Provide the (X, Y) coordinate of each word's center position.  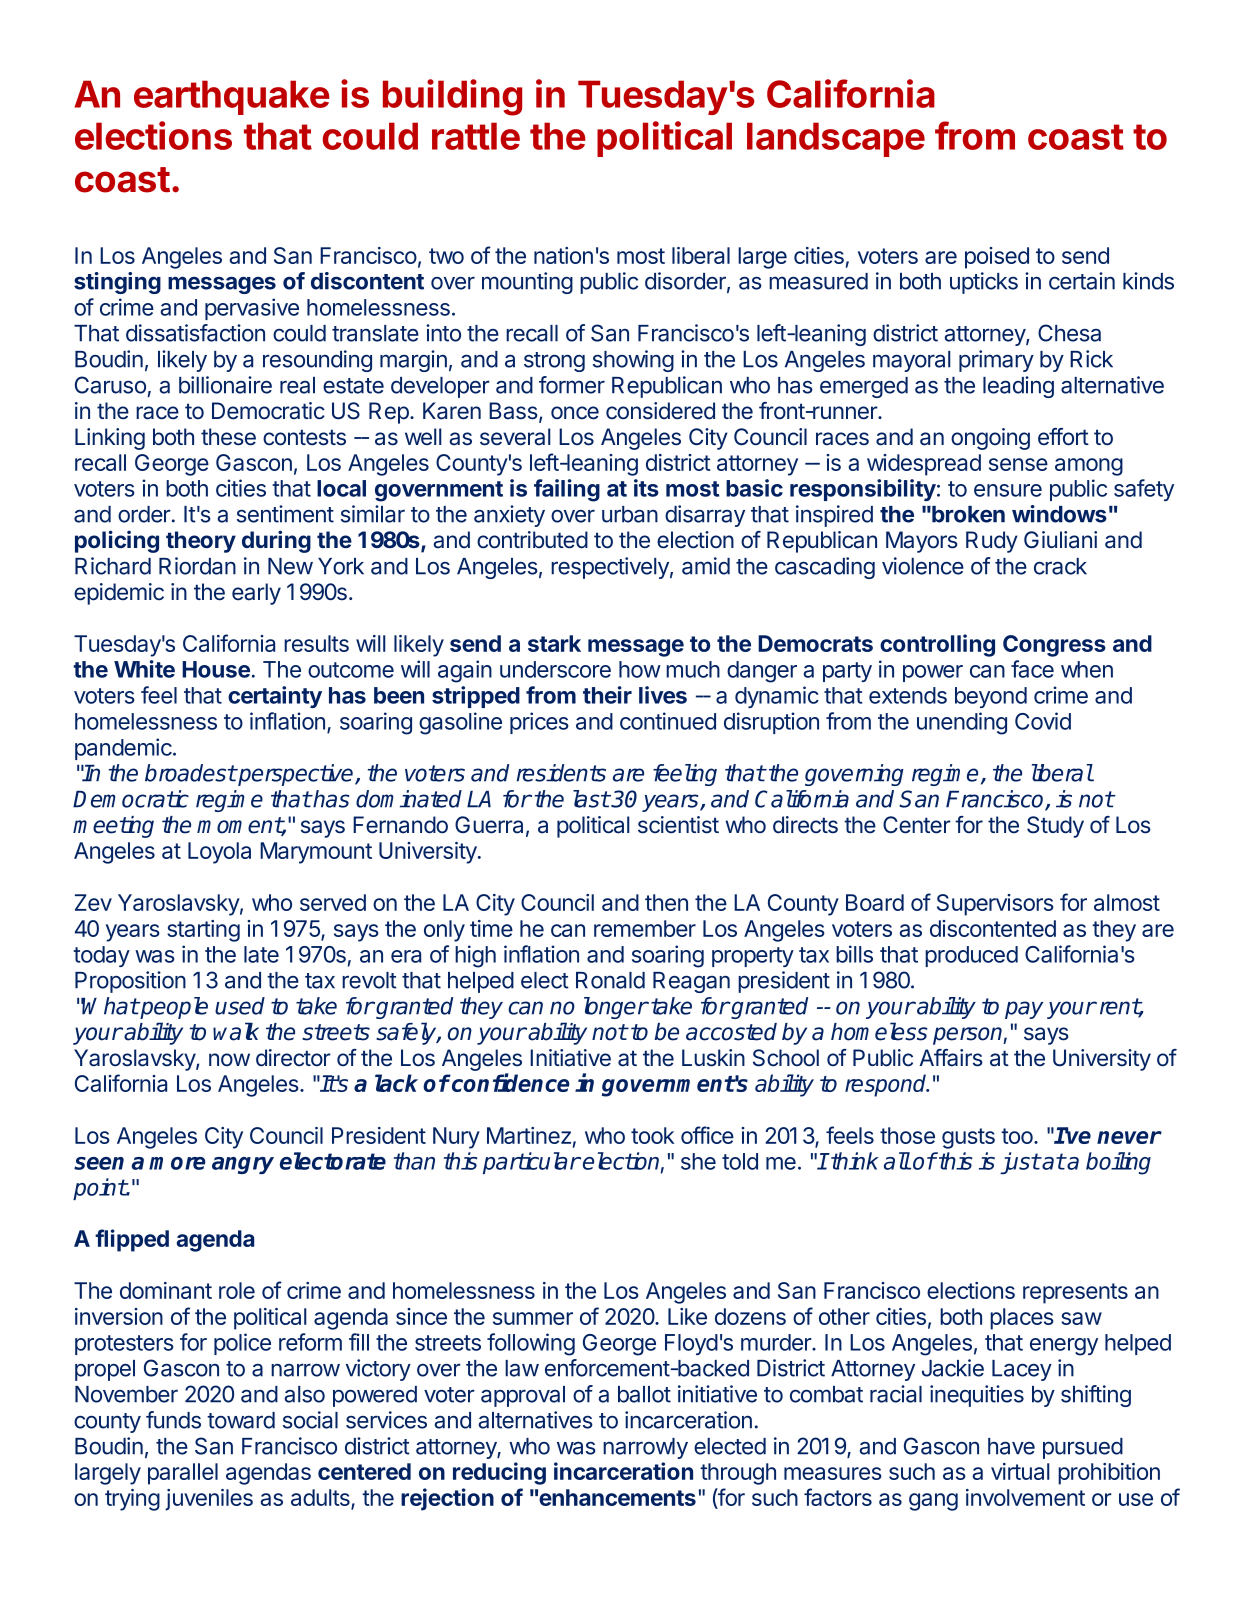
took (652, 1135)
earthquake (232, 97)
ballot (644, 1394)
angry (243, 1165)
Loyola (219, 853)
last (591, 799)
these (228, 437)
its (646, 488)
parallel (183, 1474)
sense (1018, 464)
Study (1055, 827)
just (1020, 1163)
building (452, 97)
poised (997, 258)
